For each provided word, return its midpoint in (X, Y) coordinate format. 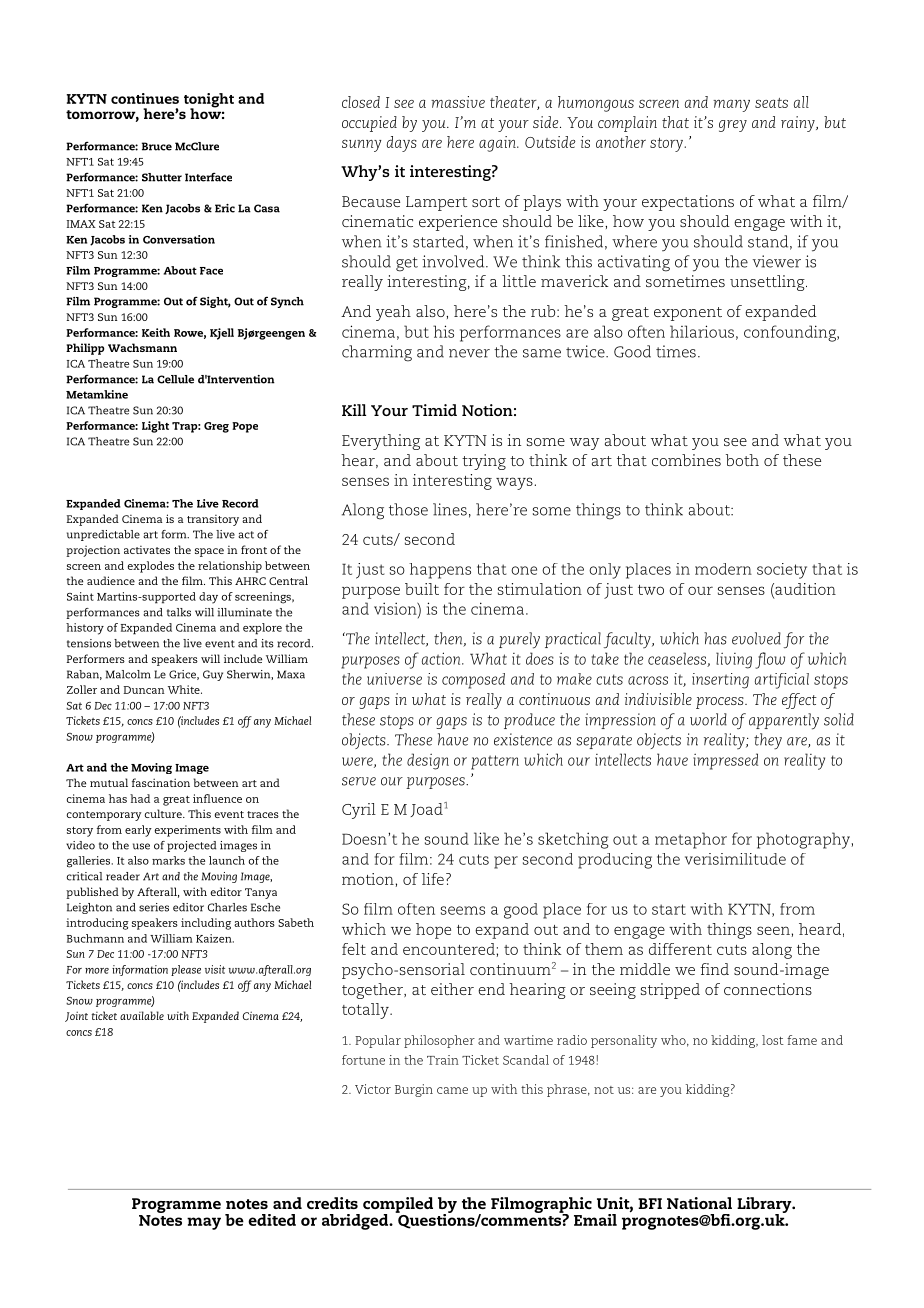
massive (458, 102)
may (204, 1223)
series (154, 907)
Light (155, 427)
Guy (213, 675)
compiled (398, 1206)
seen (773, 930)
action (442, 658)
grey (733, 126)
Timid (434, 410)
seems (463, 910)
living (734, 660)
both (742, 460)
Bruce (157, 146)
